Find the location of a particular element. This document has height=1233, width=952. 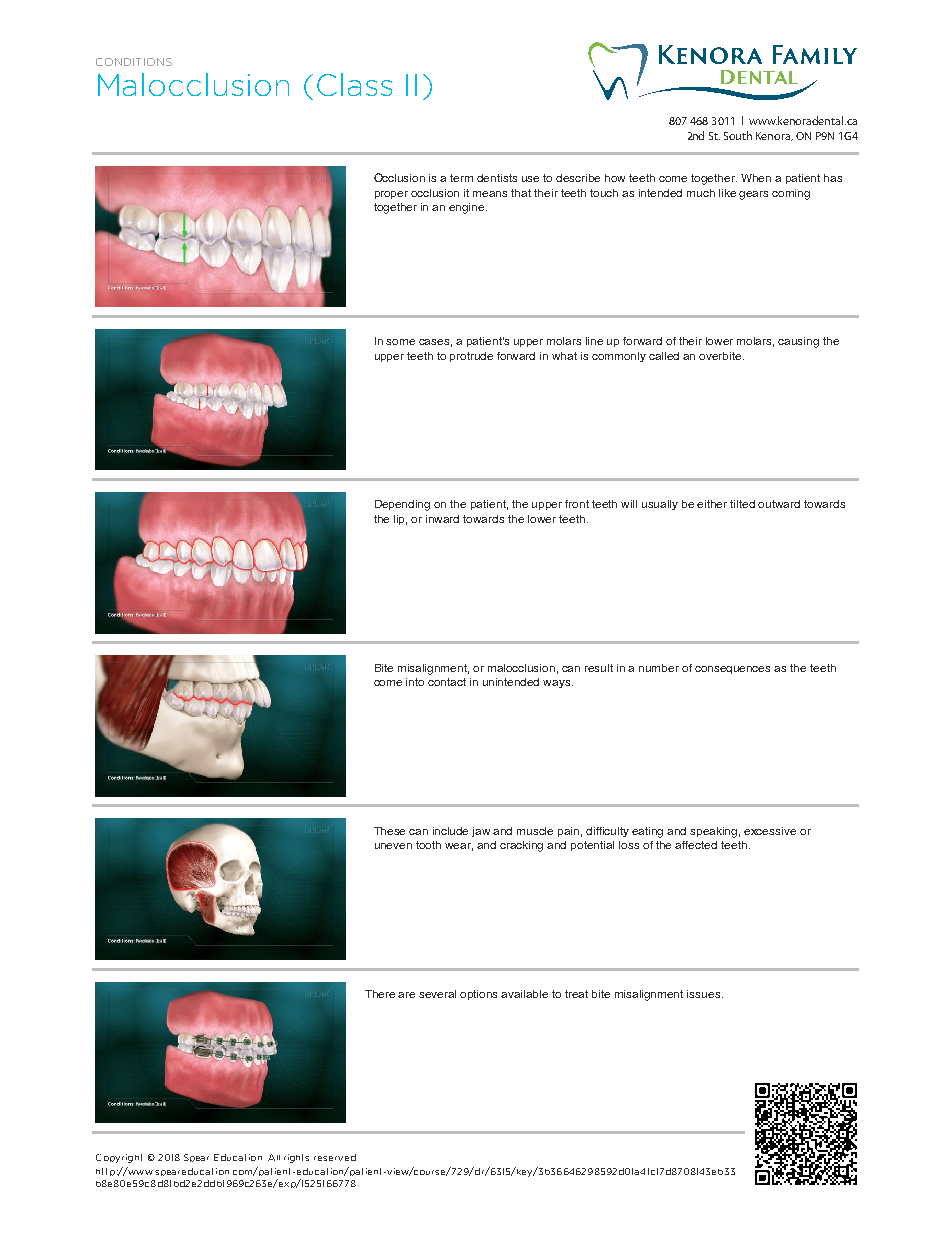

some is located at coordinates (400, 342).
